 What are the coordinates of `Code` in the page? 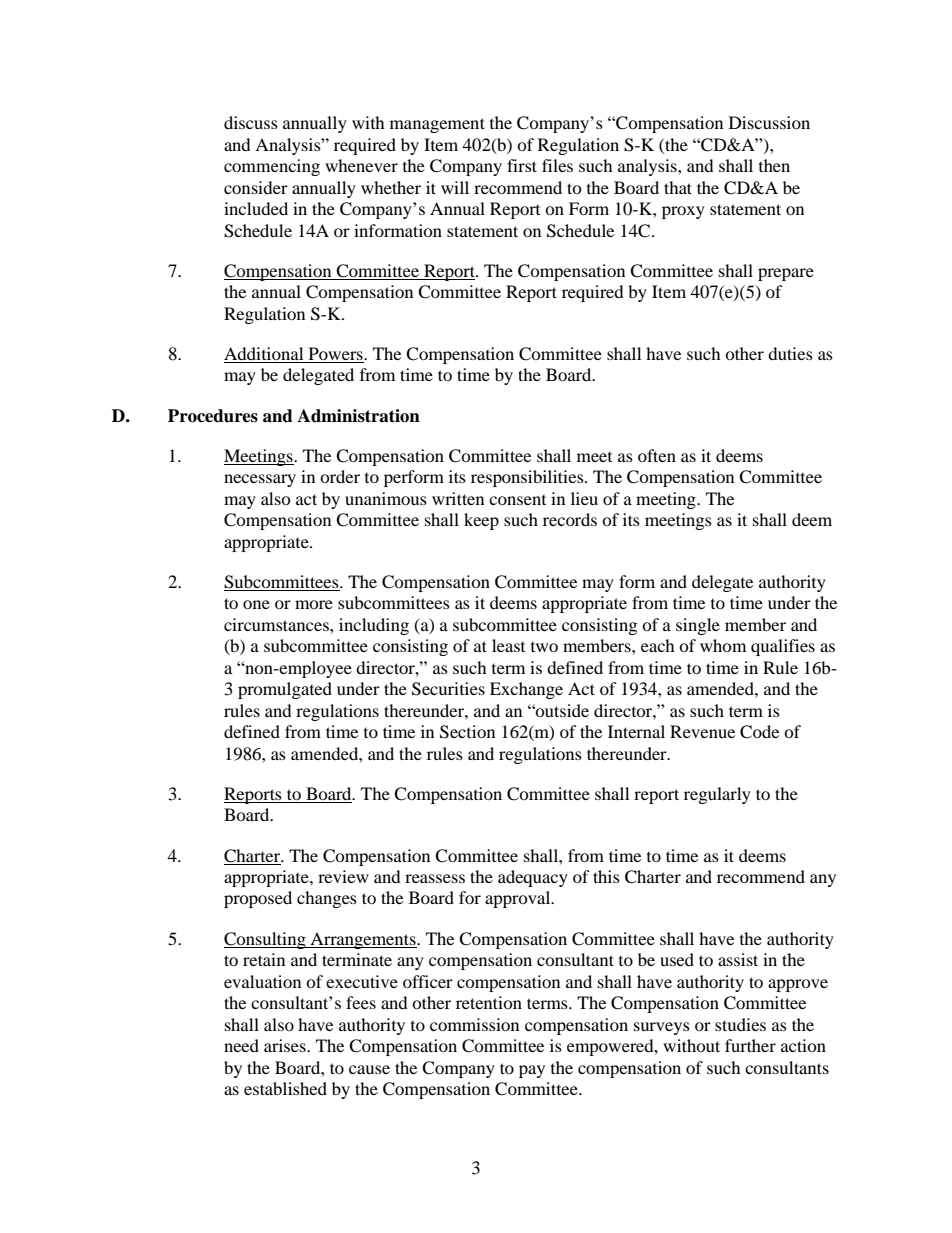 It's located at (759, 732).
